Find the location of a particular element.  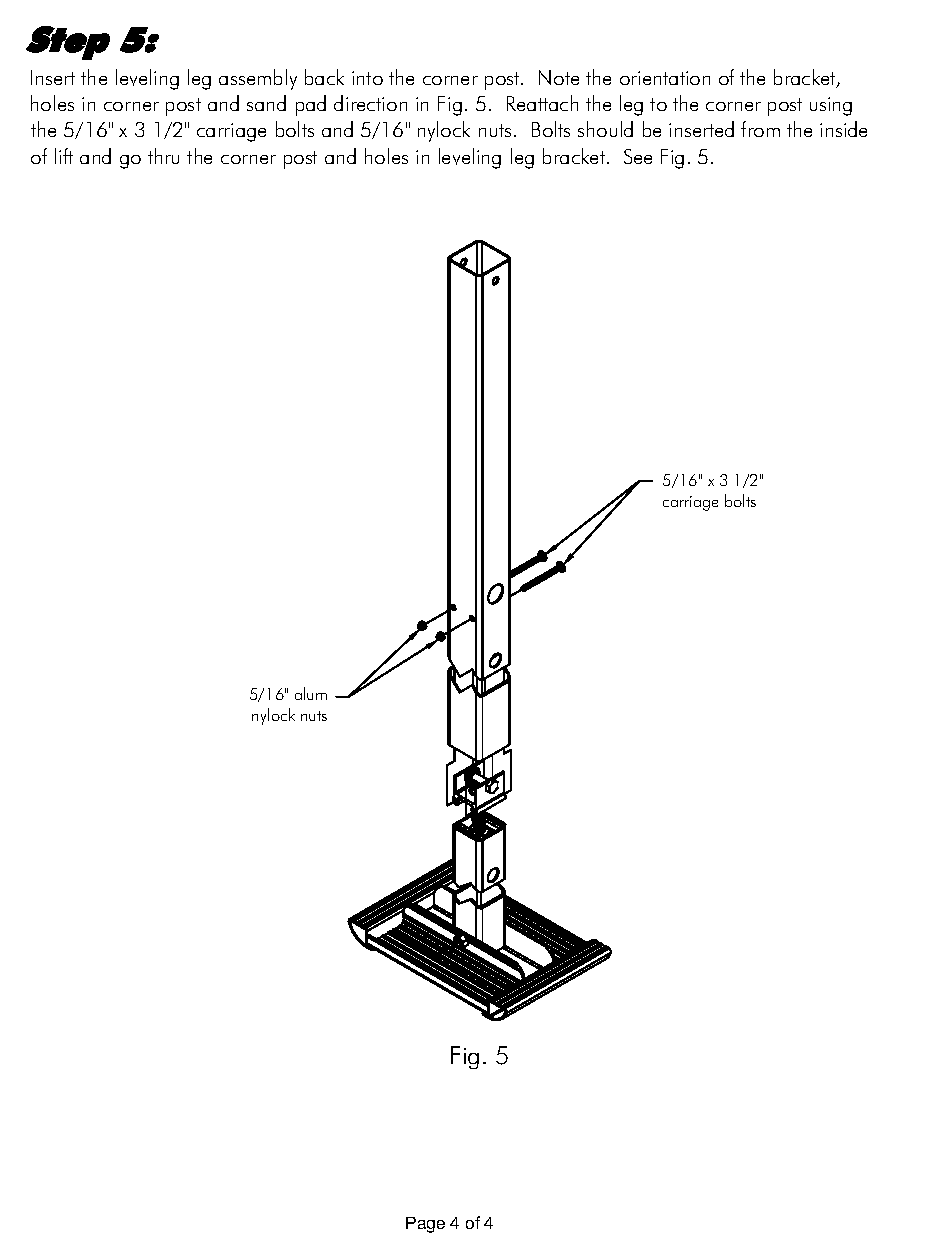

alum is located at coordinates (311, 693).
